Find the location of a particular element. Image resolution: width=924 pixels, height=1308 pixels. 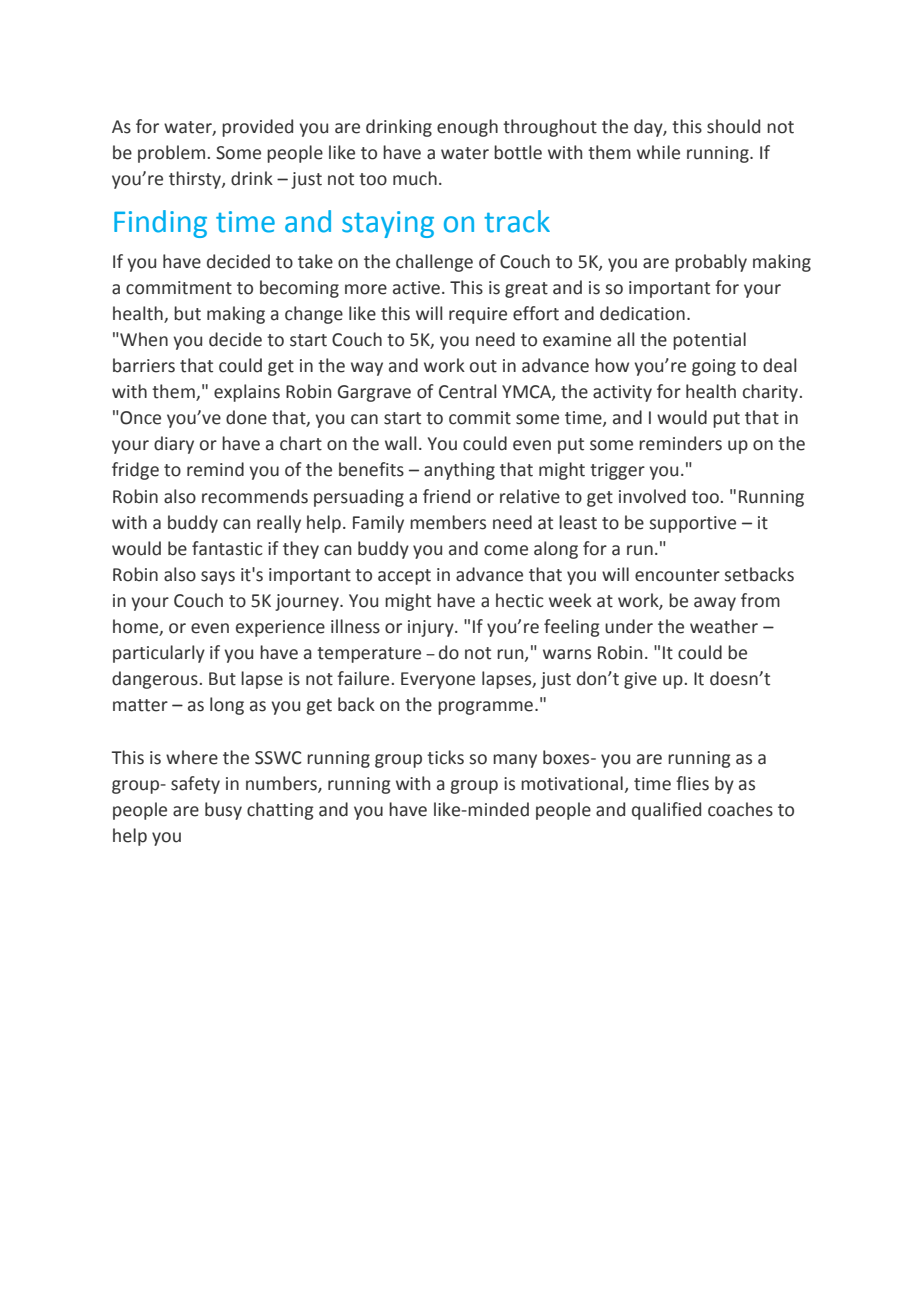

involved is located at coordinates (652, 496).
